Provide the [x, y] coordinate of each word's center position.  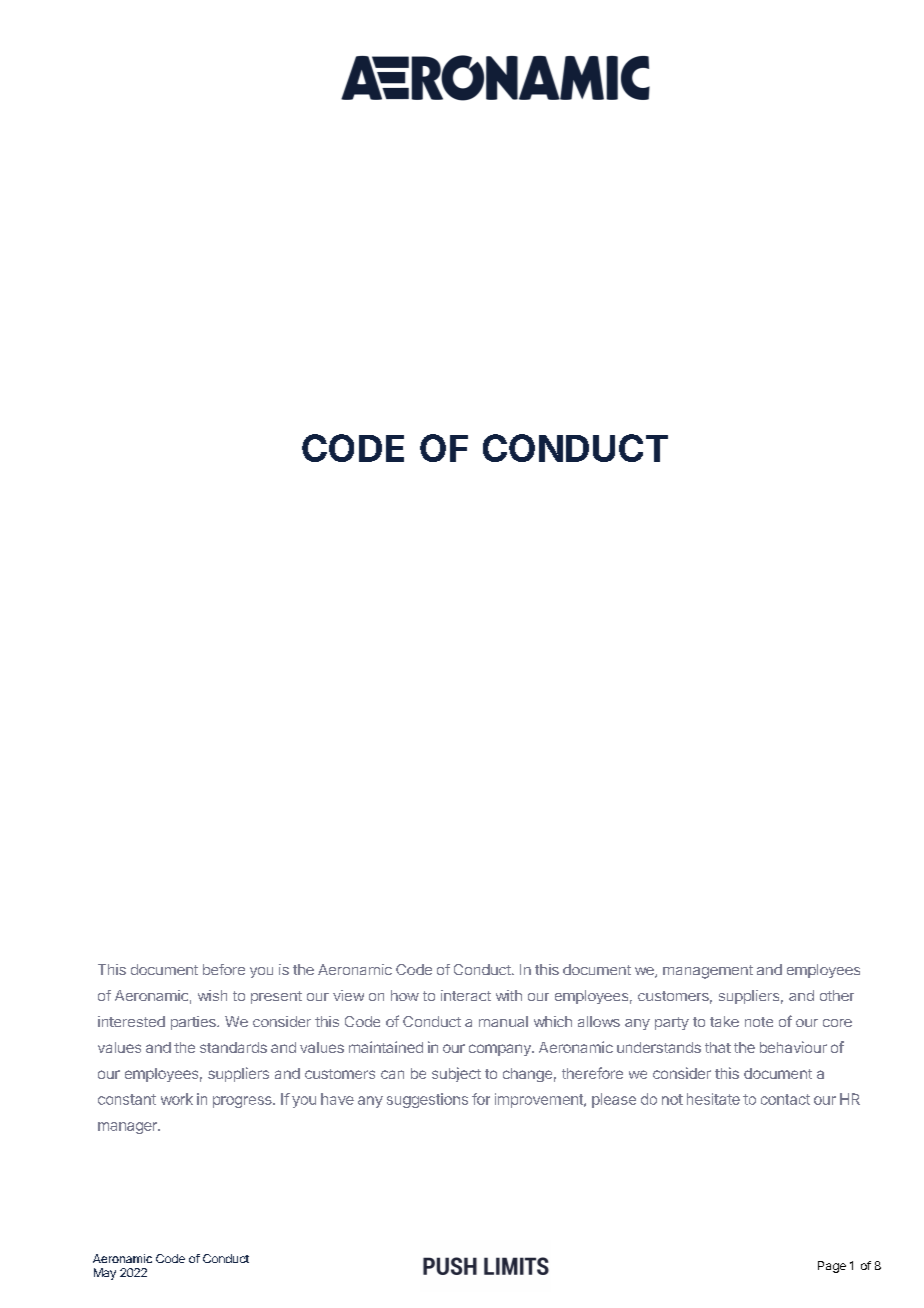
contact [785, 1099]
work [177, 1099]
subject [456, 1074]
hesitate [713, 1099]
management [708, 972]
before [224, 969]
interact [466, 995]
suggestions [427, 1100]
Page [832, 1267]
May [105, 1274]
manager [128, 1128]
